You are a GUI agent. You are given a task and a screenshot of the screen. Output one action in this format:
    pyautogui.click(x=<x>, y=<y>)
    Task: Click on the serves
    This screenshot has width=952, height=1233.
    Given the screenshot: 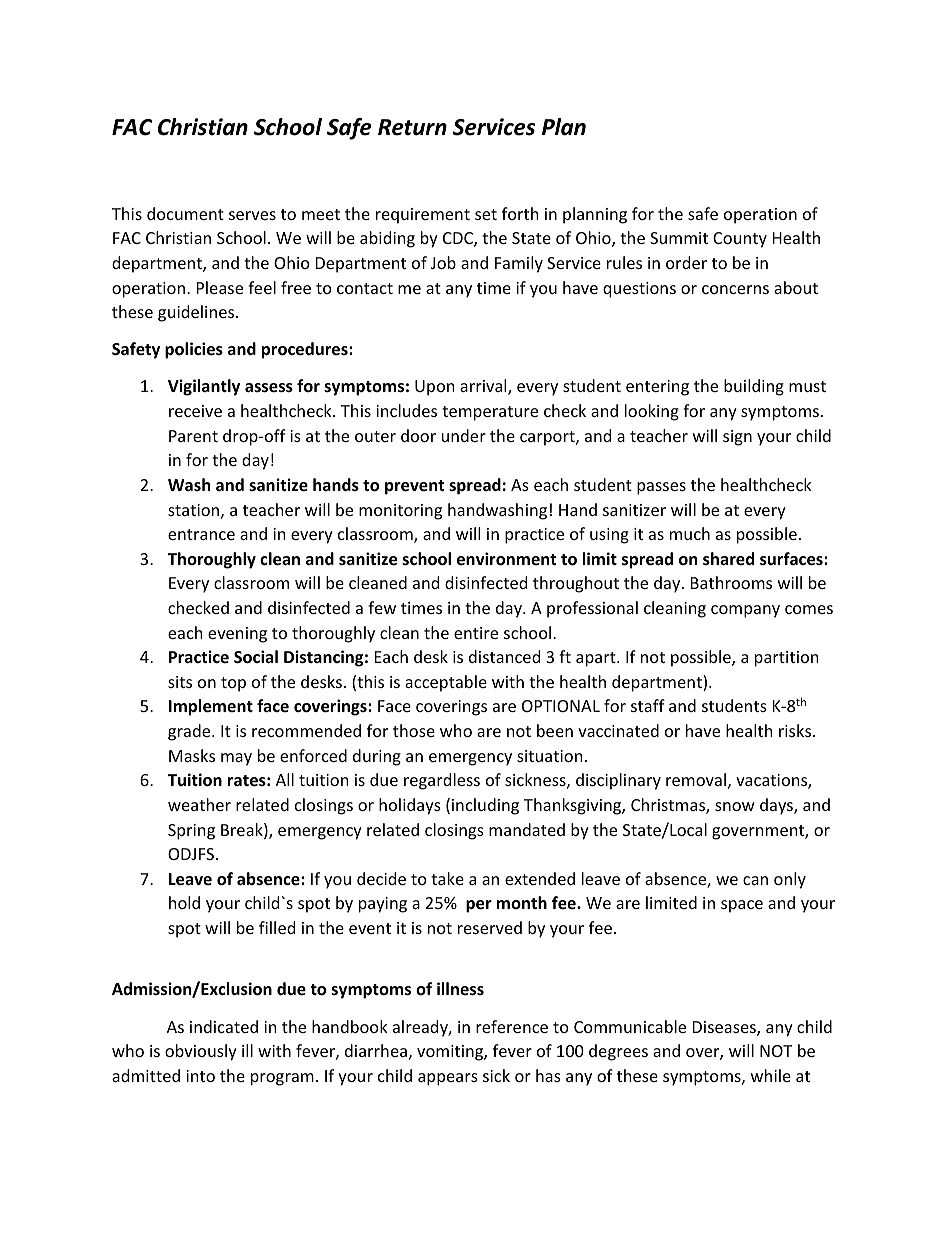 What is the action you would take?
    pyautogui.click(x=252, y=215)
